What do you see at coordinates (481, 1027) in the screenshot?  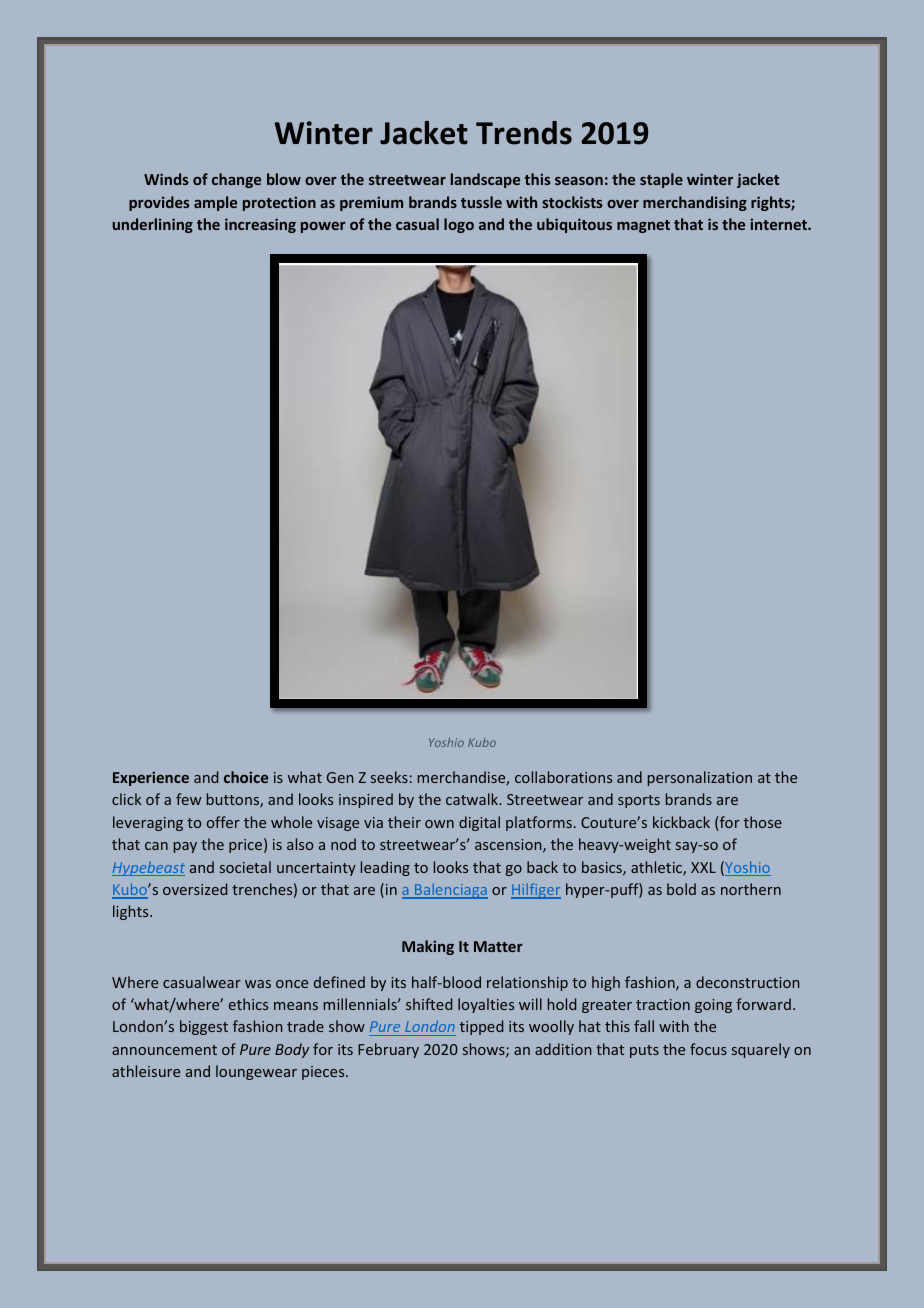 I see `tipped` at bounding box center [481, 1027].
